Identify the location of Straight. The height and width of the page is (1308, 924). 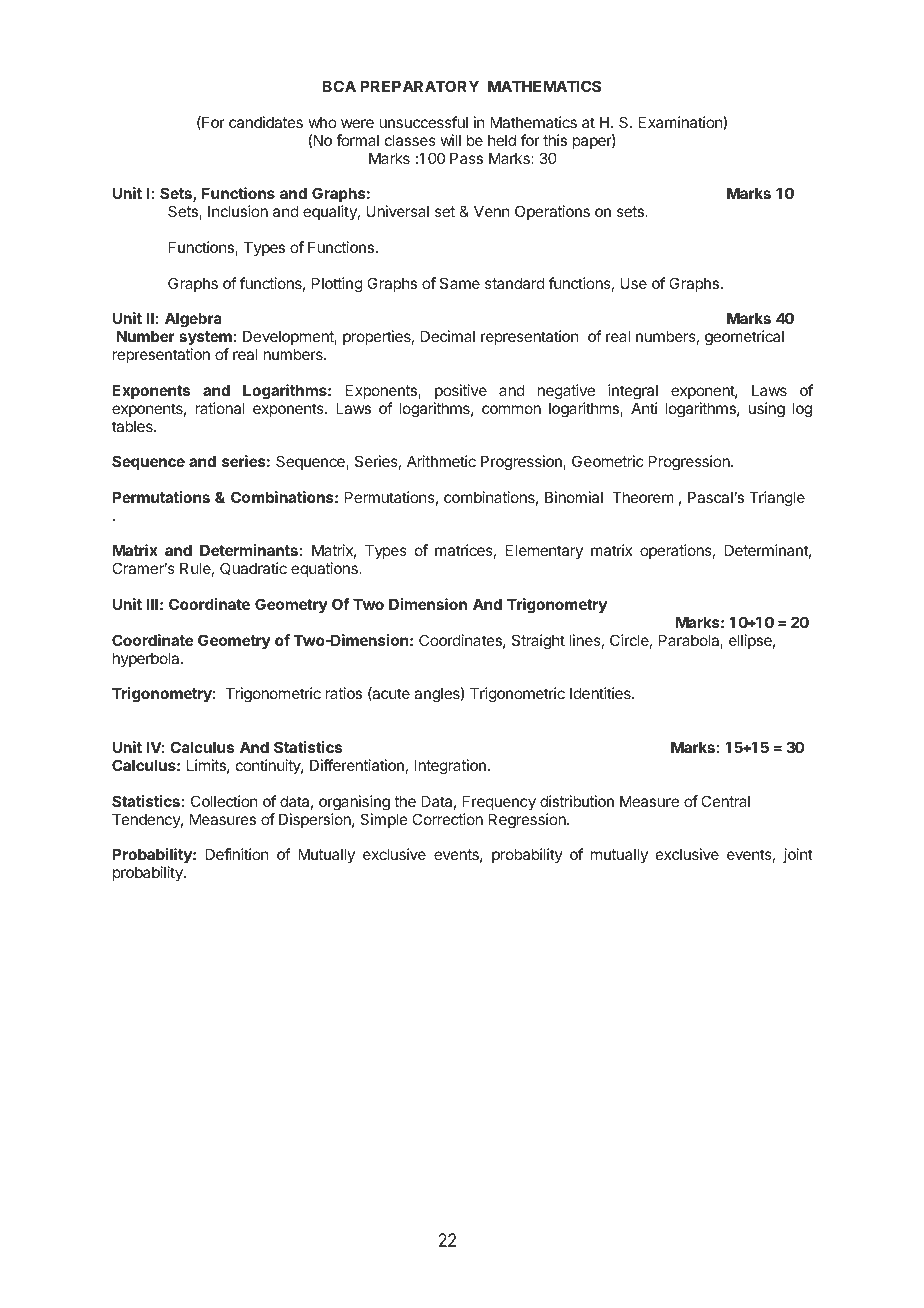
(538, 642).
